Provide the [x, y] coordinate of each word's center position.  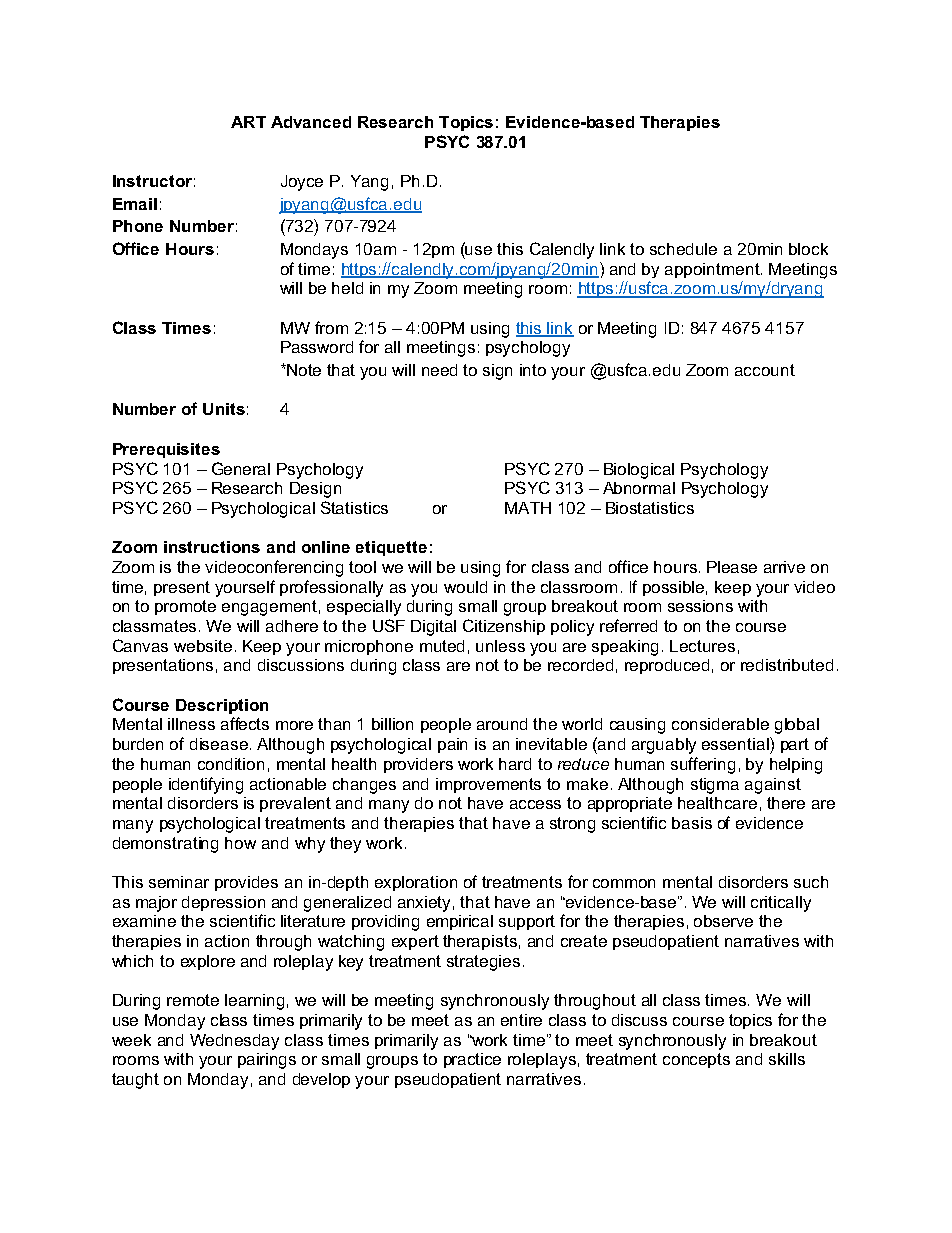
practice [472, 1060]
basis [692, 823]
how [240, 843]
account [765, 370]
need [439, 370]
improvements [488, 785]
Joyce [302, 183]
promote [185, 607]
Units [224, 409]
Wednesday [234, 1042]
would [465, 587]
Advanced [311, 122]
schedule [683, 249]
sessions [700, 606]
